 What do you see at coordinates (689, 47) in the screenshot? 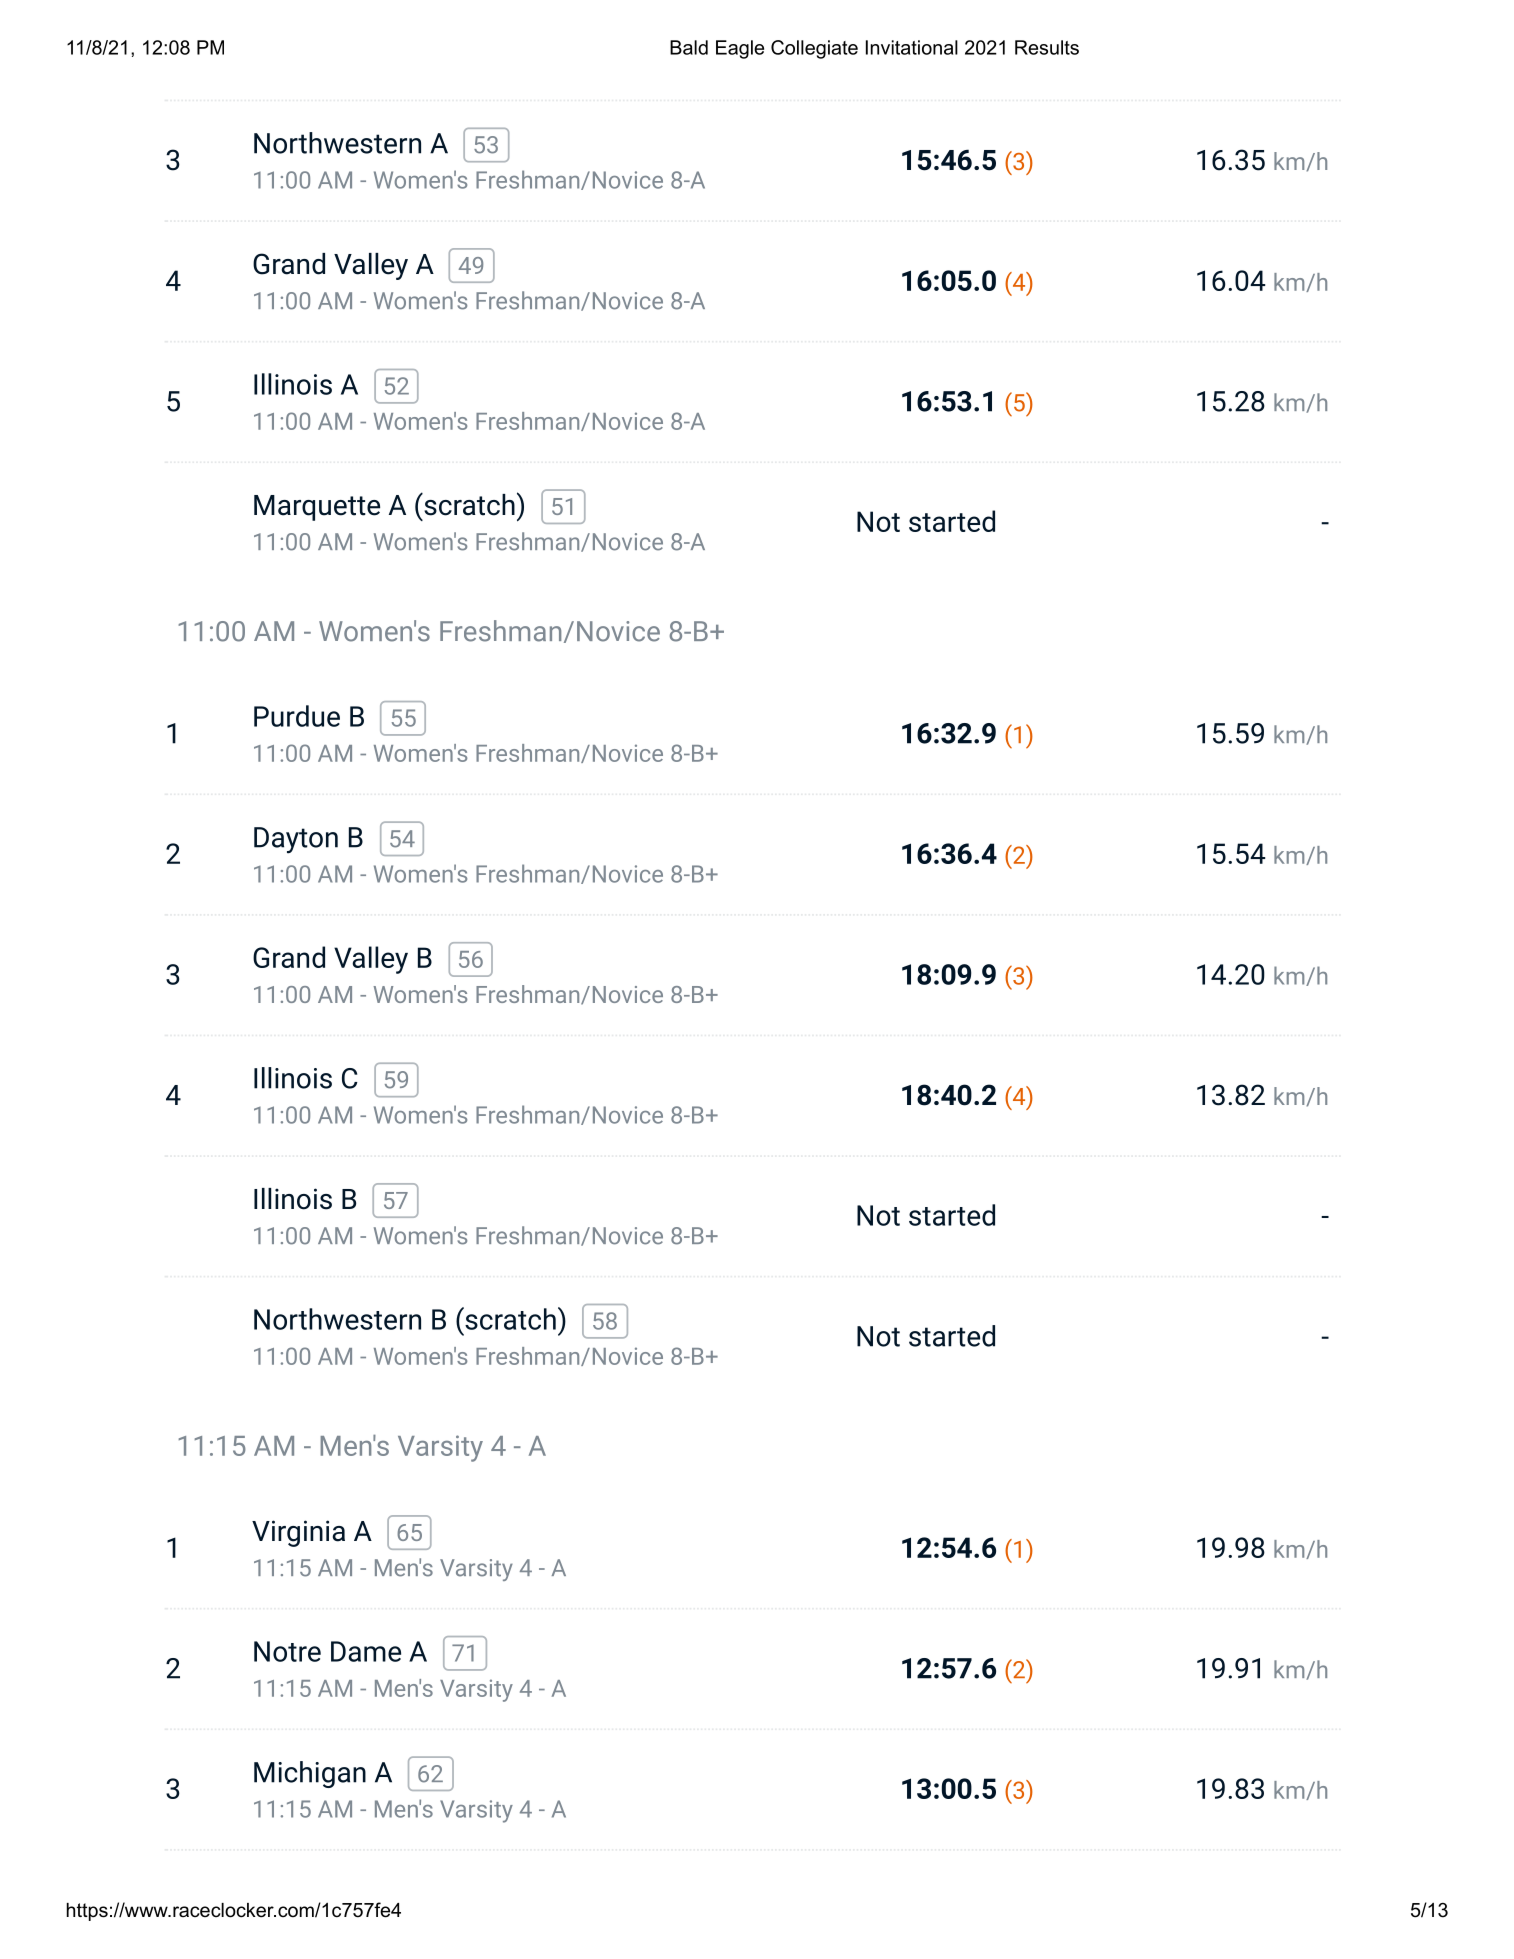
I see `Bald` at bounding box center [689, 47].
